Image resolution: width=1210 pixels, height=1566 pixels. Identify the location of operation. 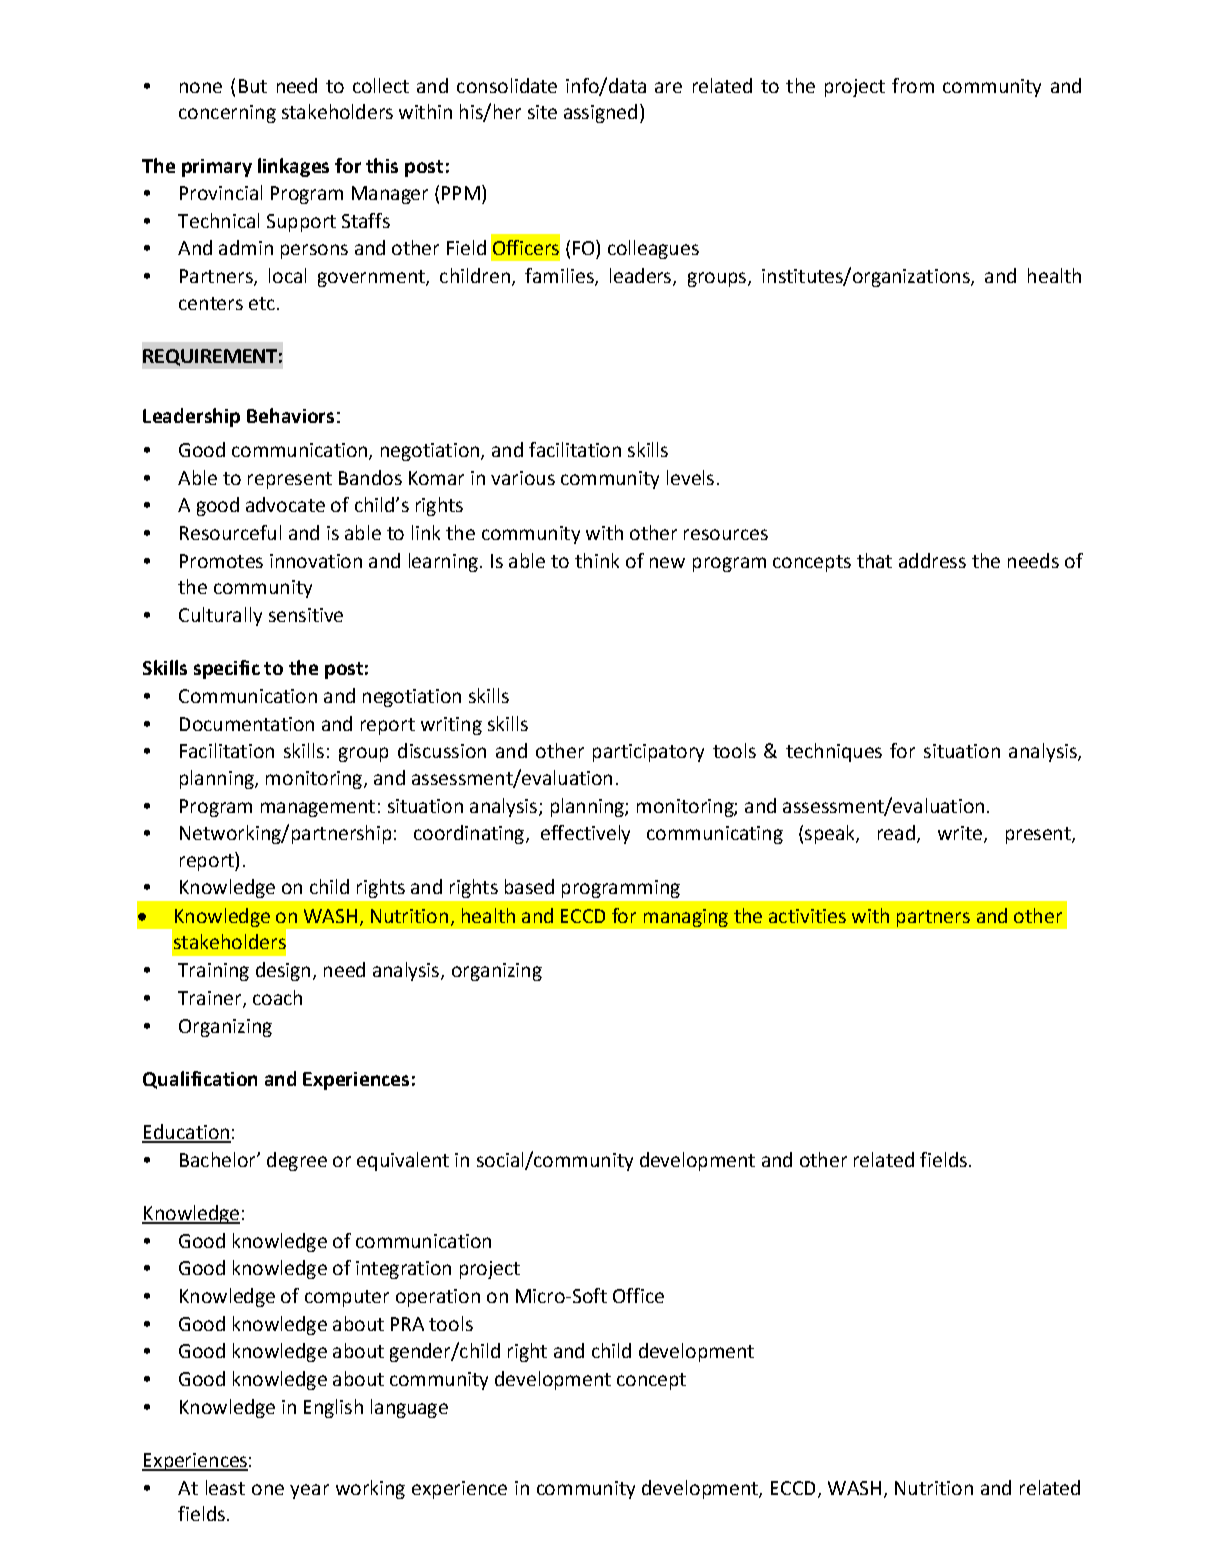
(438, 1298).
